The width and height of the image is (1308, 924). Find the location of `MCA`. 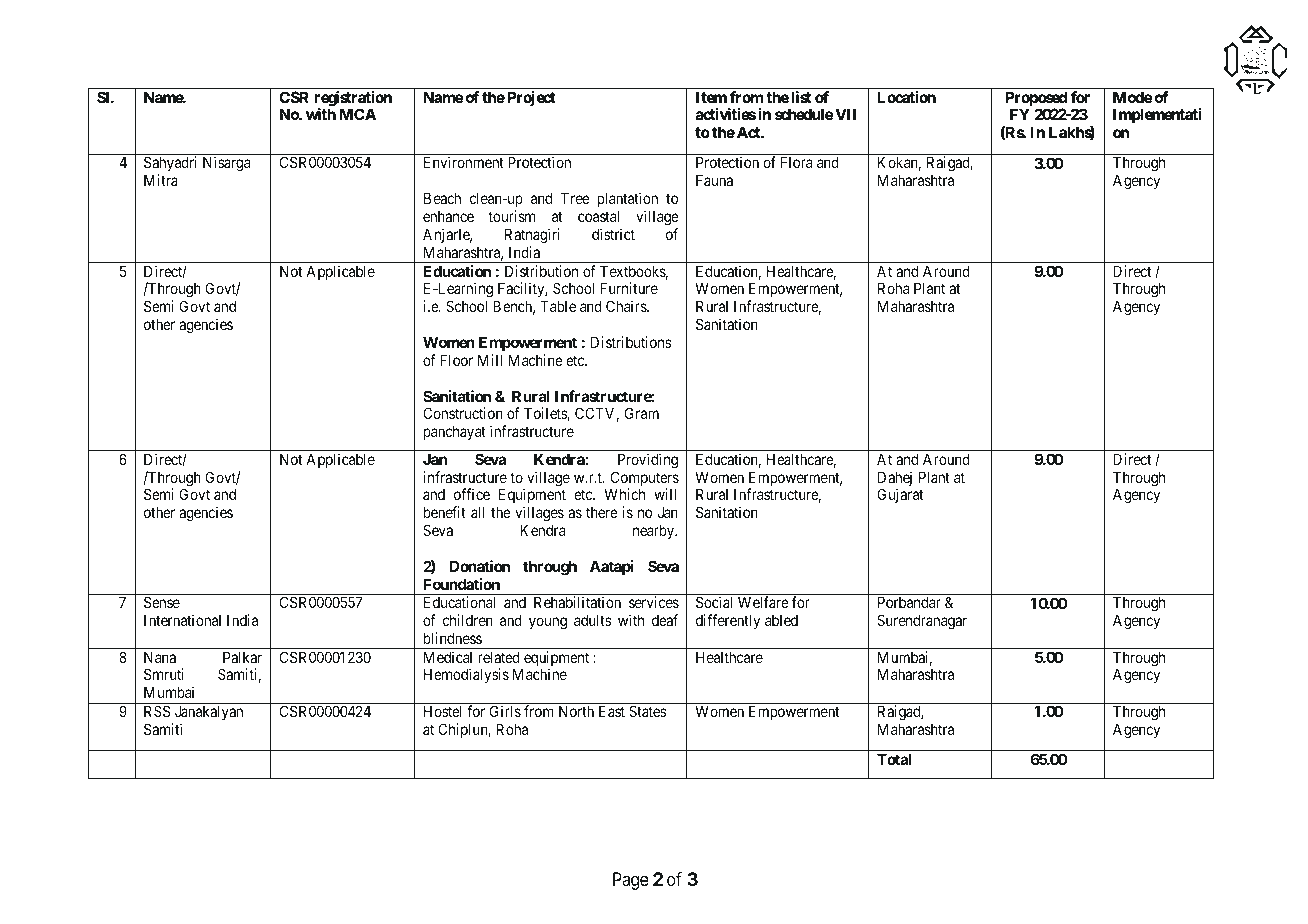

MCA is located at coordinates (358, 114).
